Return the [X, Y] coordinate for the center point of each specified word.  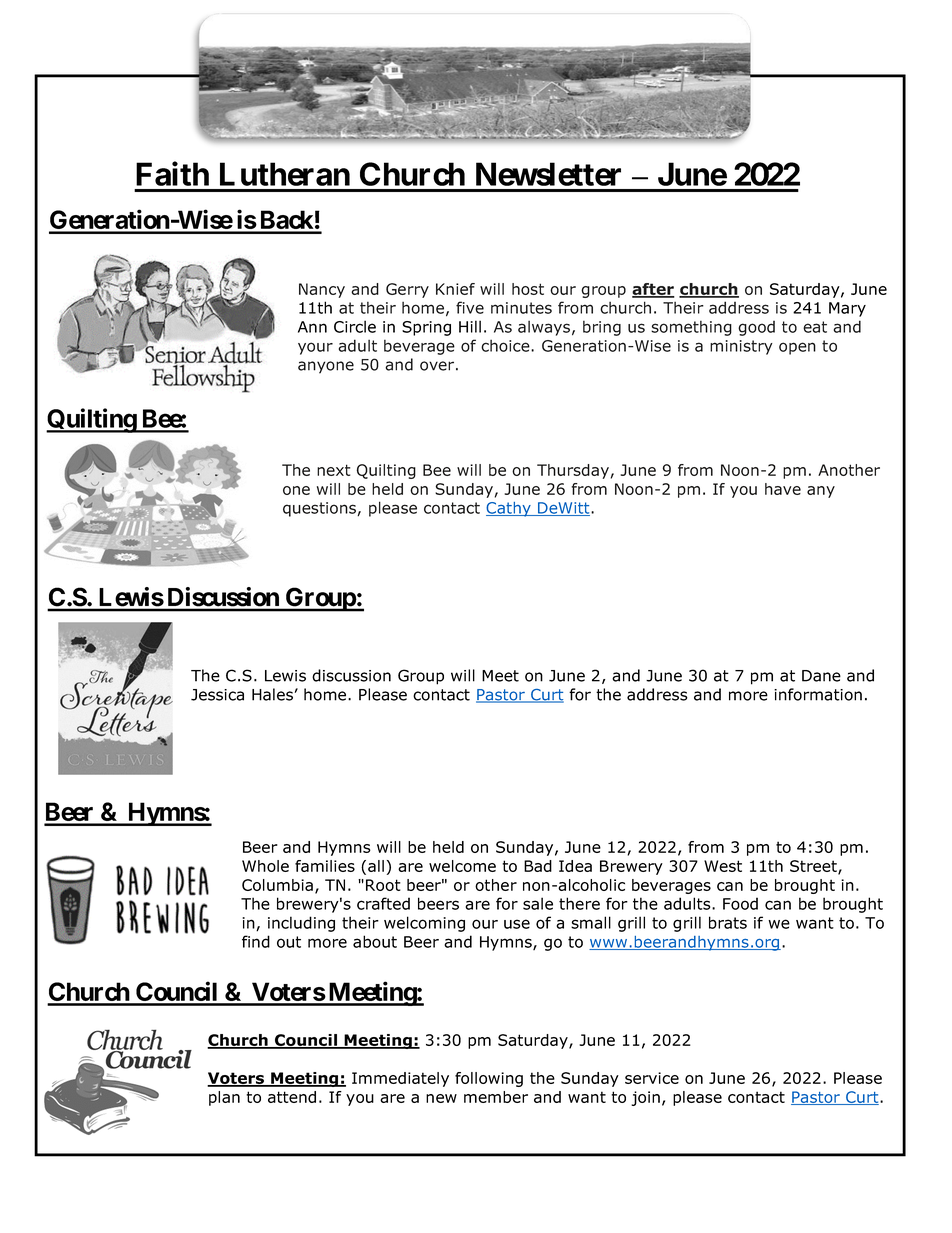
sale [538, 903]
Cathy [509, 509]
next [333, 470]
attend [292, 1097]
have [783, 489]
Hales [272, 694]
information [818, 694]
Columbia [277, 885]
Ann [312, 327]
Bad [538, 866]
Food [740, 903]
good [756, 328]
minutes [521, 308]
